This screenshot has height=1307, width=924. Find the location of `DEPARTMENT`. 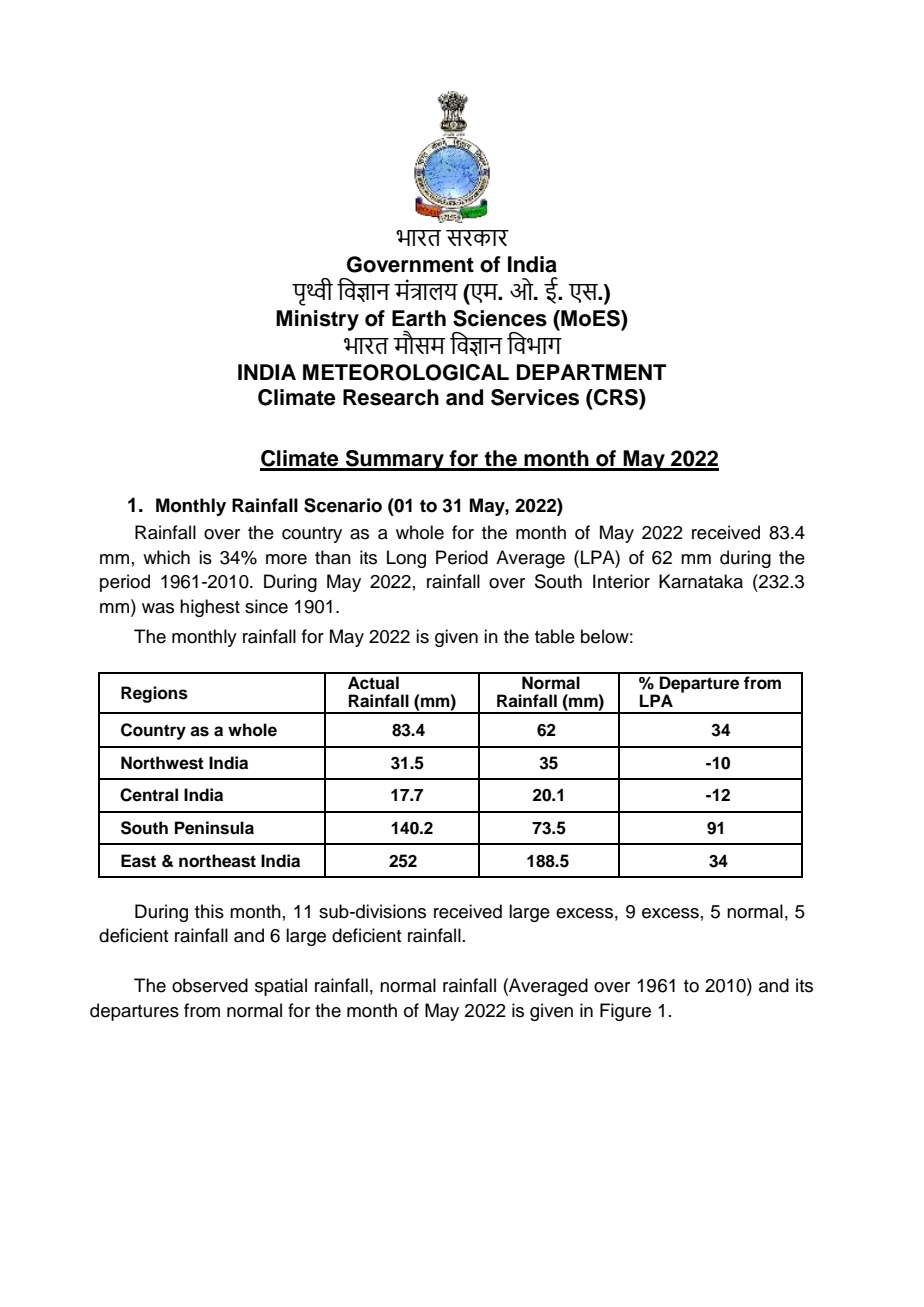

DEPARTMENT is located at coordinates (591, 372).
